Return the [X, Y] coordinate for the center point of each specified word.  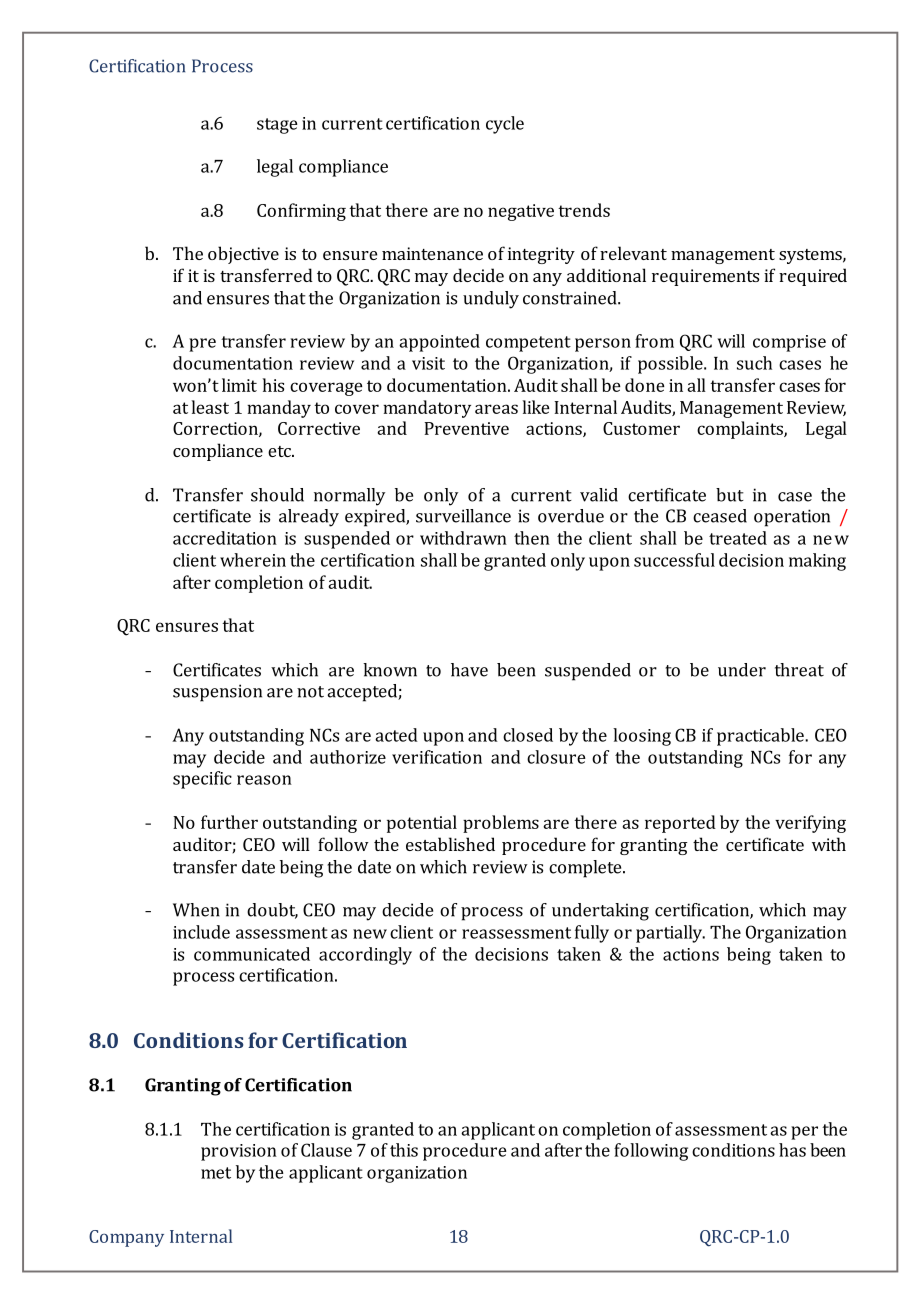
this [404, 1150]
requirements [705, 277]
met [216, 1173]
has [792, 1150]
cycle [505, 125]
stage [277, 126]
